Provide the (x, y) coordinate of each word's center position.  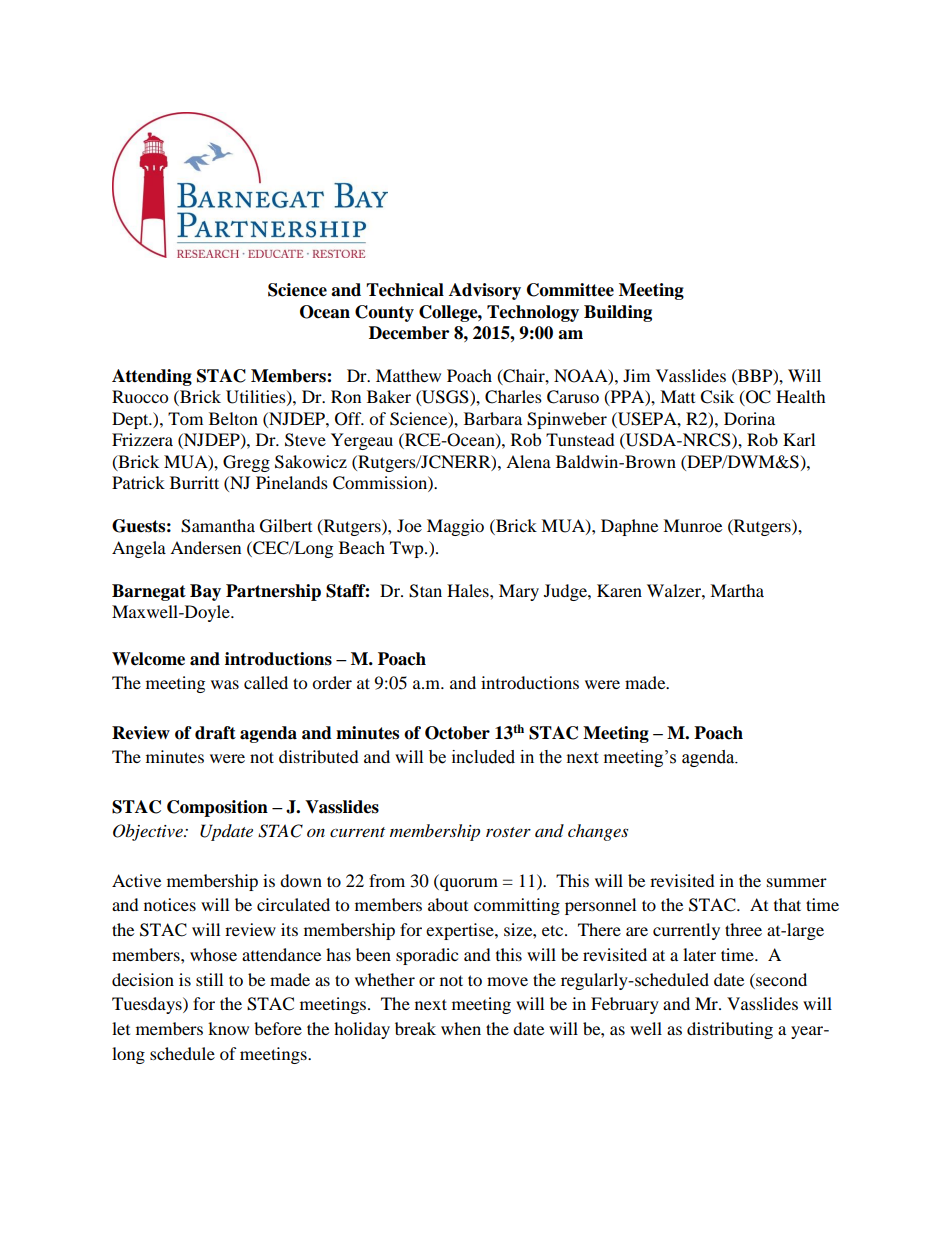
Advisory (485, 291)
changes (598, 832)
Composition (217, 808)
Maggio (455, 527)
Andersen (205, 547)
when (461, 1028)
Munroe (692, 525)
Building (618, 313)
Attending (152, 377)
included (483, 757)
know (228, 1028)
